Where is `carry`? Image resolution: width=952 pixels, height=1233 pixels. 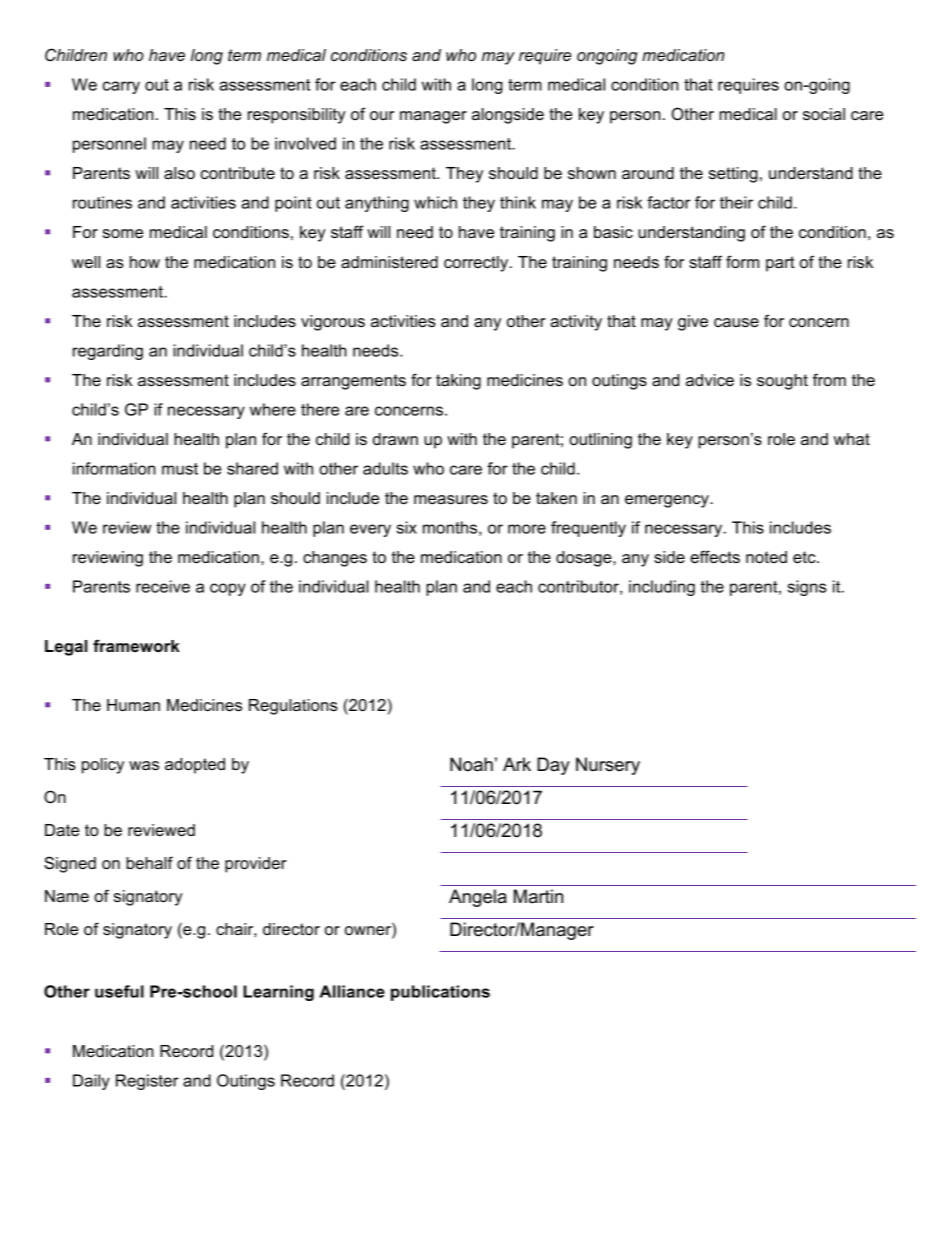 carry is located at coordinates (121, 87).
